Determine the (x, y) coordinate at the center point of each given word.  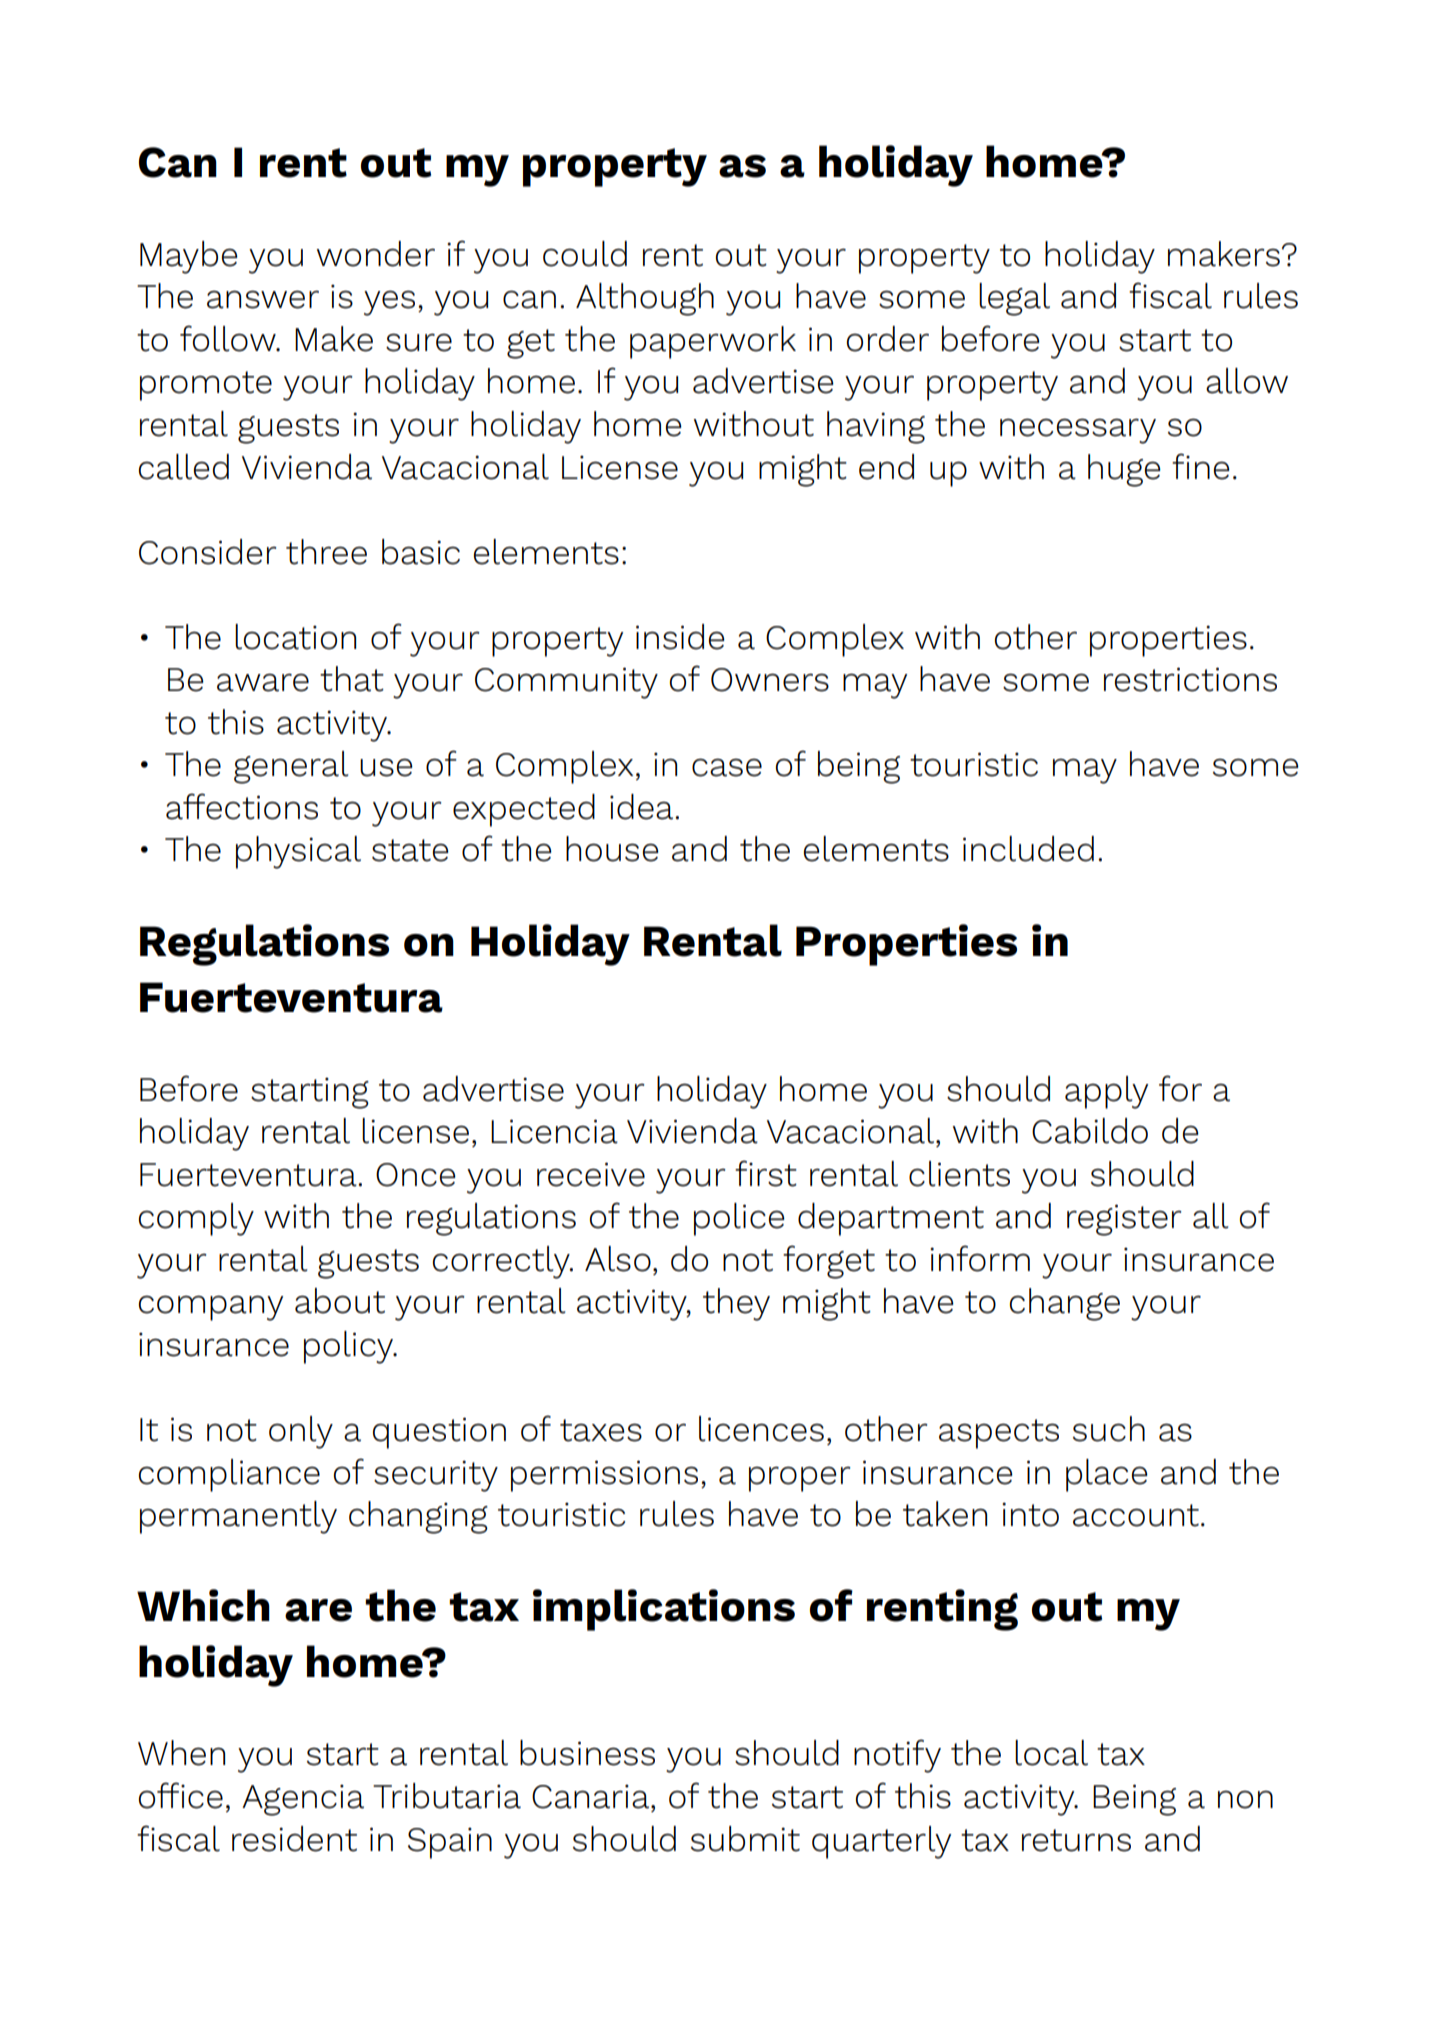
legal (1014, 299)
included (1028, 849)
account (1136, 1515)
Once (416, 1175)
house (612, 849)
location (295, 637)
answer (263, 299)
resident (294, 1839)
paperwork (713, 342)
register (1124, 1220)
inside (680, 637)
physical (298, 852)
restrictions (1190, 679)
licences (761, 1429)
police (739, 1219)
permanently (238, 1517)
